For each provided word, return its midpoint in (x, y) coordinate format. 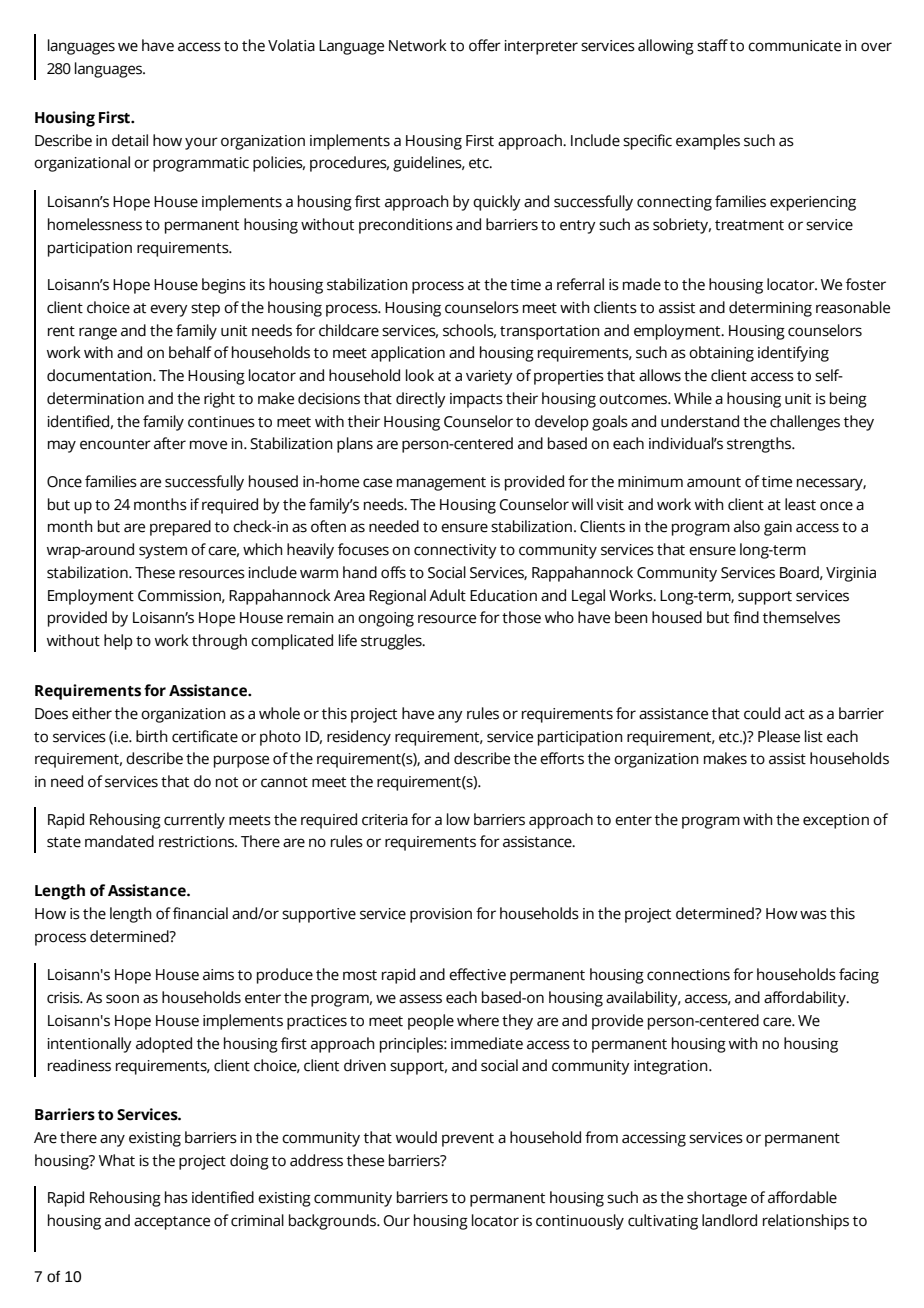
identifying (793, 354)
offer (485, 45)
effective (477, 974)
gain (778, 528)
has (176, 1197)
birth (152, 736)
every (169, 310)
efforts (562, 758)
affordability (806, 999)
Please (779, 736)
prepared (180, 528)
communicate (794, 46)
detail (130, 140)
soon (122, 999)
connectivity (455, 551)
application (408, 354)
